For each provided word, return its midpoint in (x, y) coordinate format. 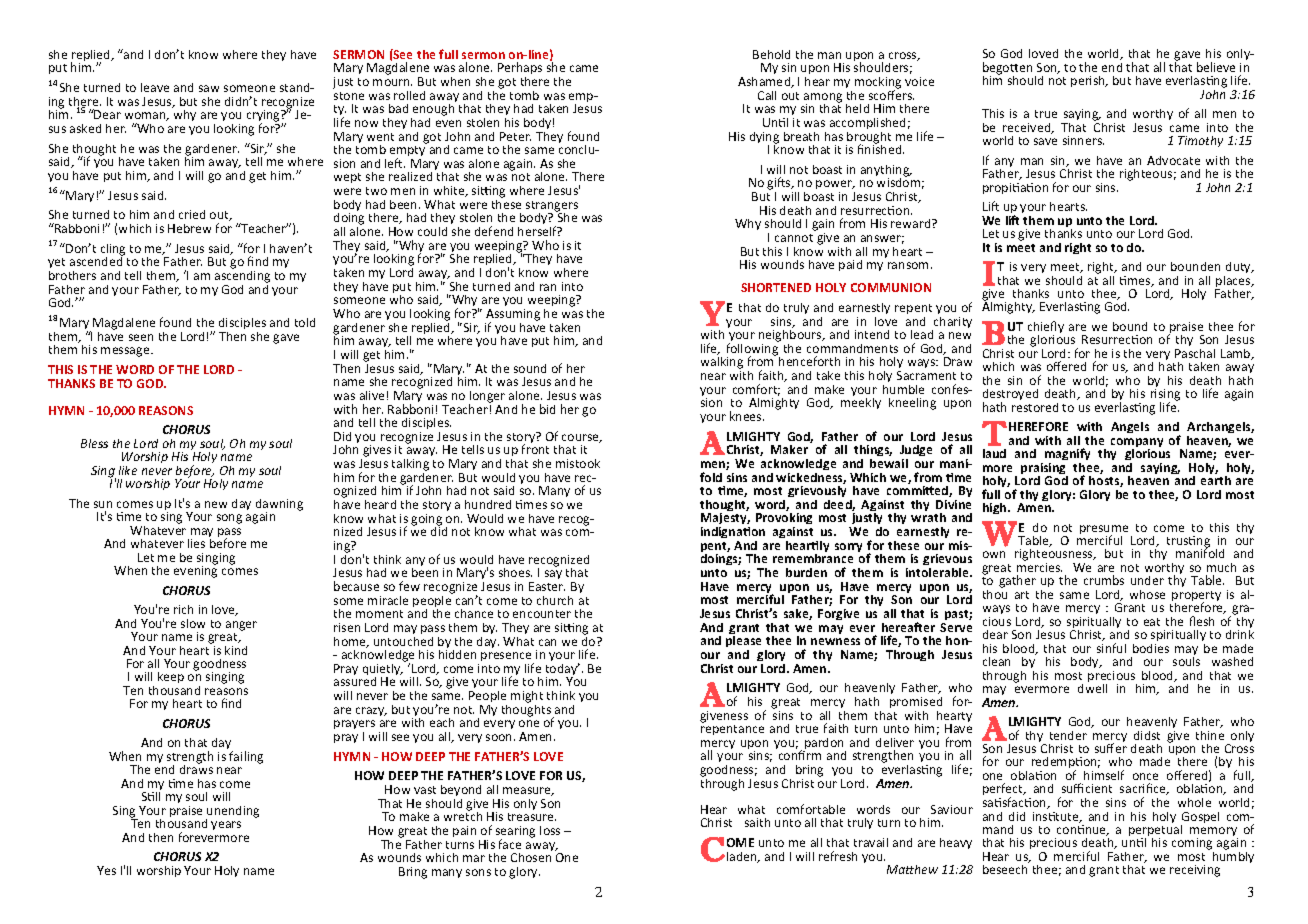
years (226, 825)
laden (743, 857)
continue (1083, 830)
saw (209, 88)
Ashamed (765, 82)
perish (1089, 81)
